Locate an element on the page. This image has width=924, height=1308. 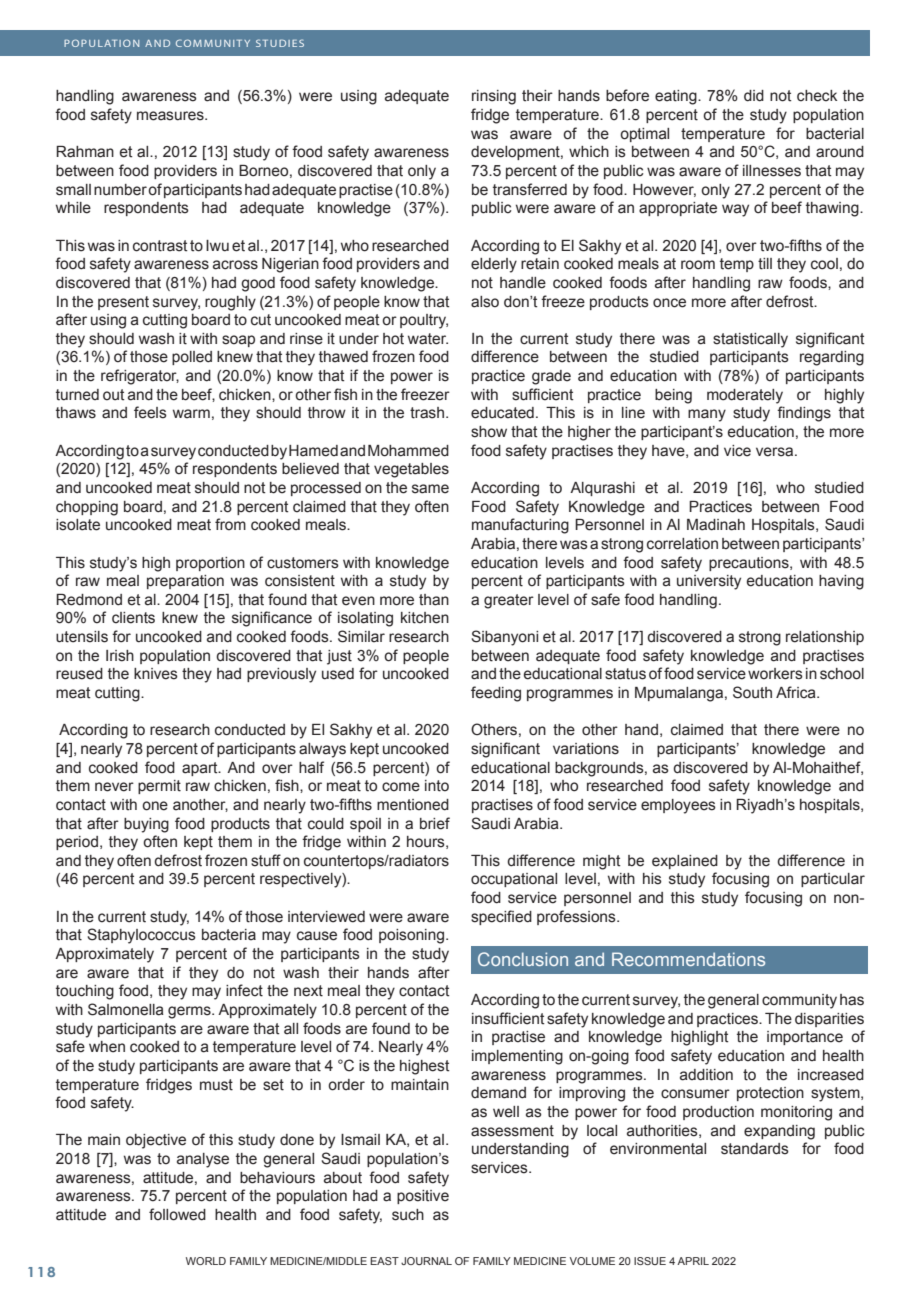
feels is located at coordinates (150, 412).
